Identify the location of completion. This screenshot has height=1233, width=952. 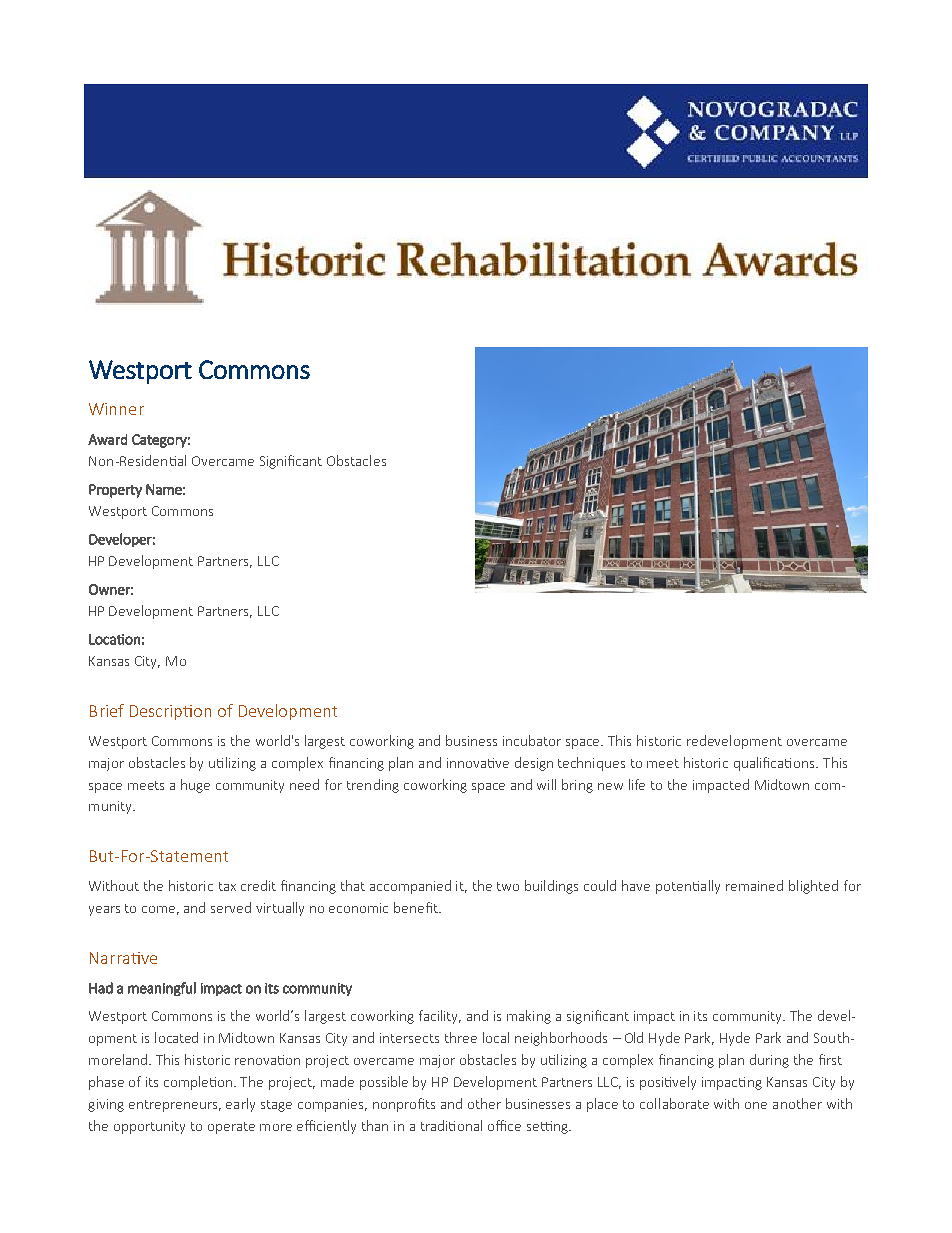
(199, 1083).
